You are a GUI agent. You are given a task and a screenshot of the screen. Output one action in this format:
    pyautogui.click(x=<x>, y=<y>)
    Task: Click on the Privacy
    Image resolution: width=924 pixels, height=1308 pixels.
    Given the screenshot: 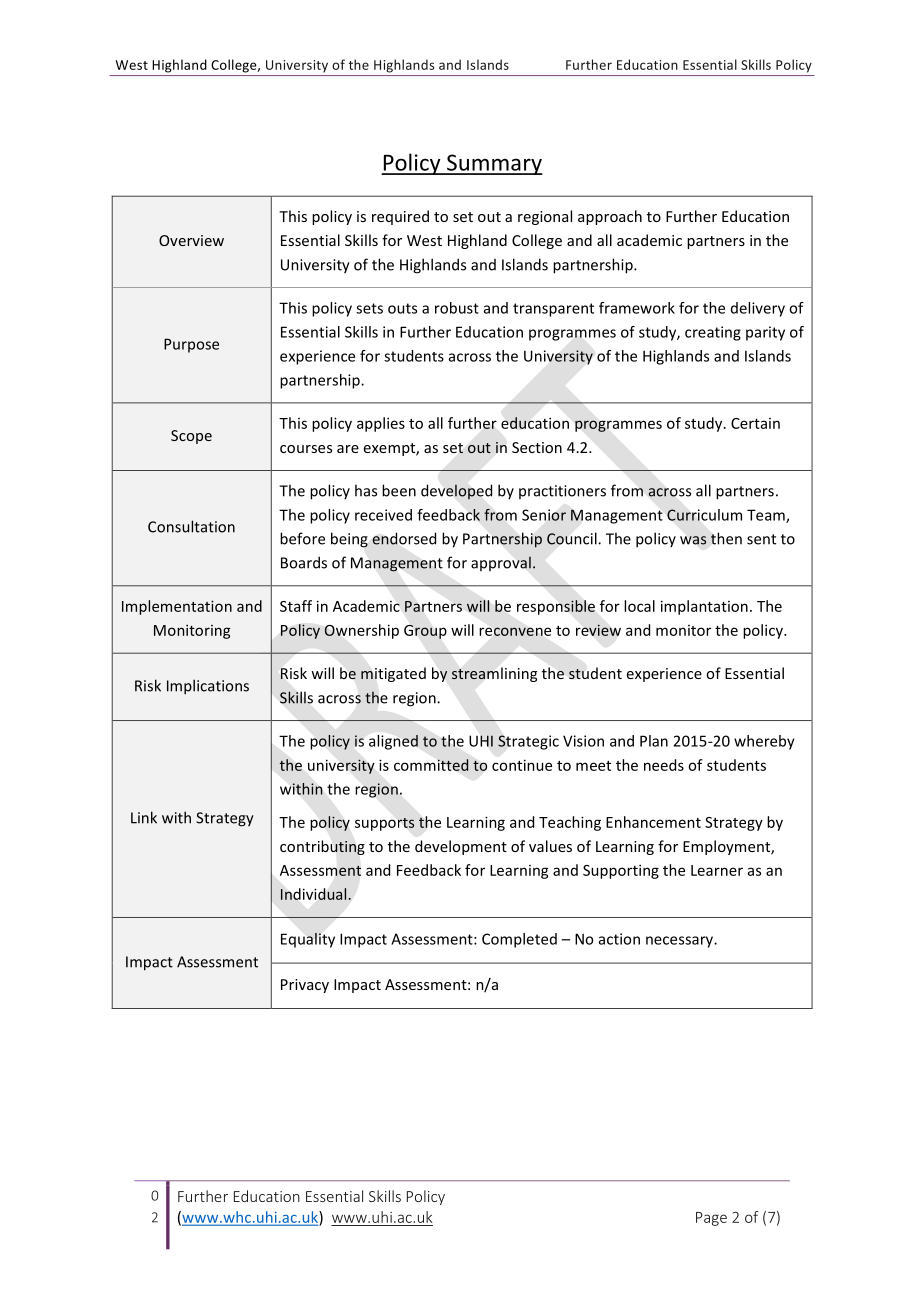 What is the action you would take?
    pyautogui.click(x=305, y=986)
